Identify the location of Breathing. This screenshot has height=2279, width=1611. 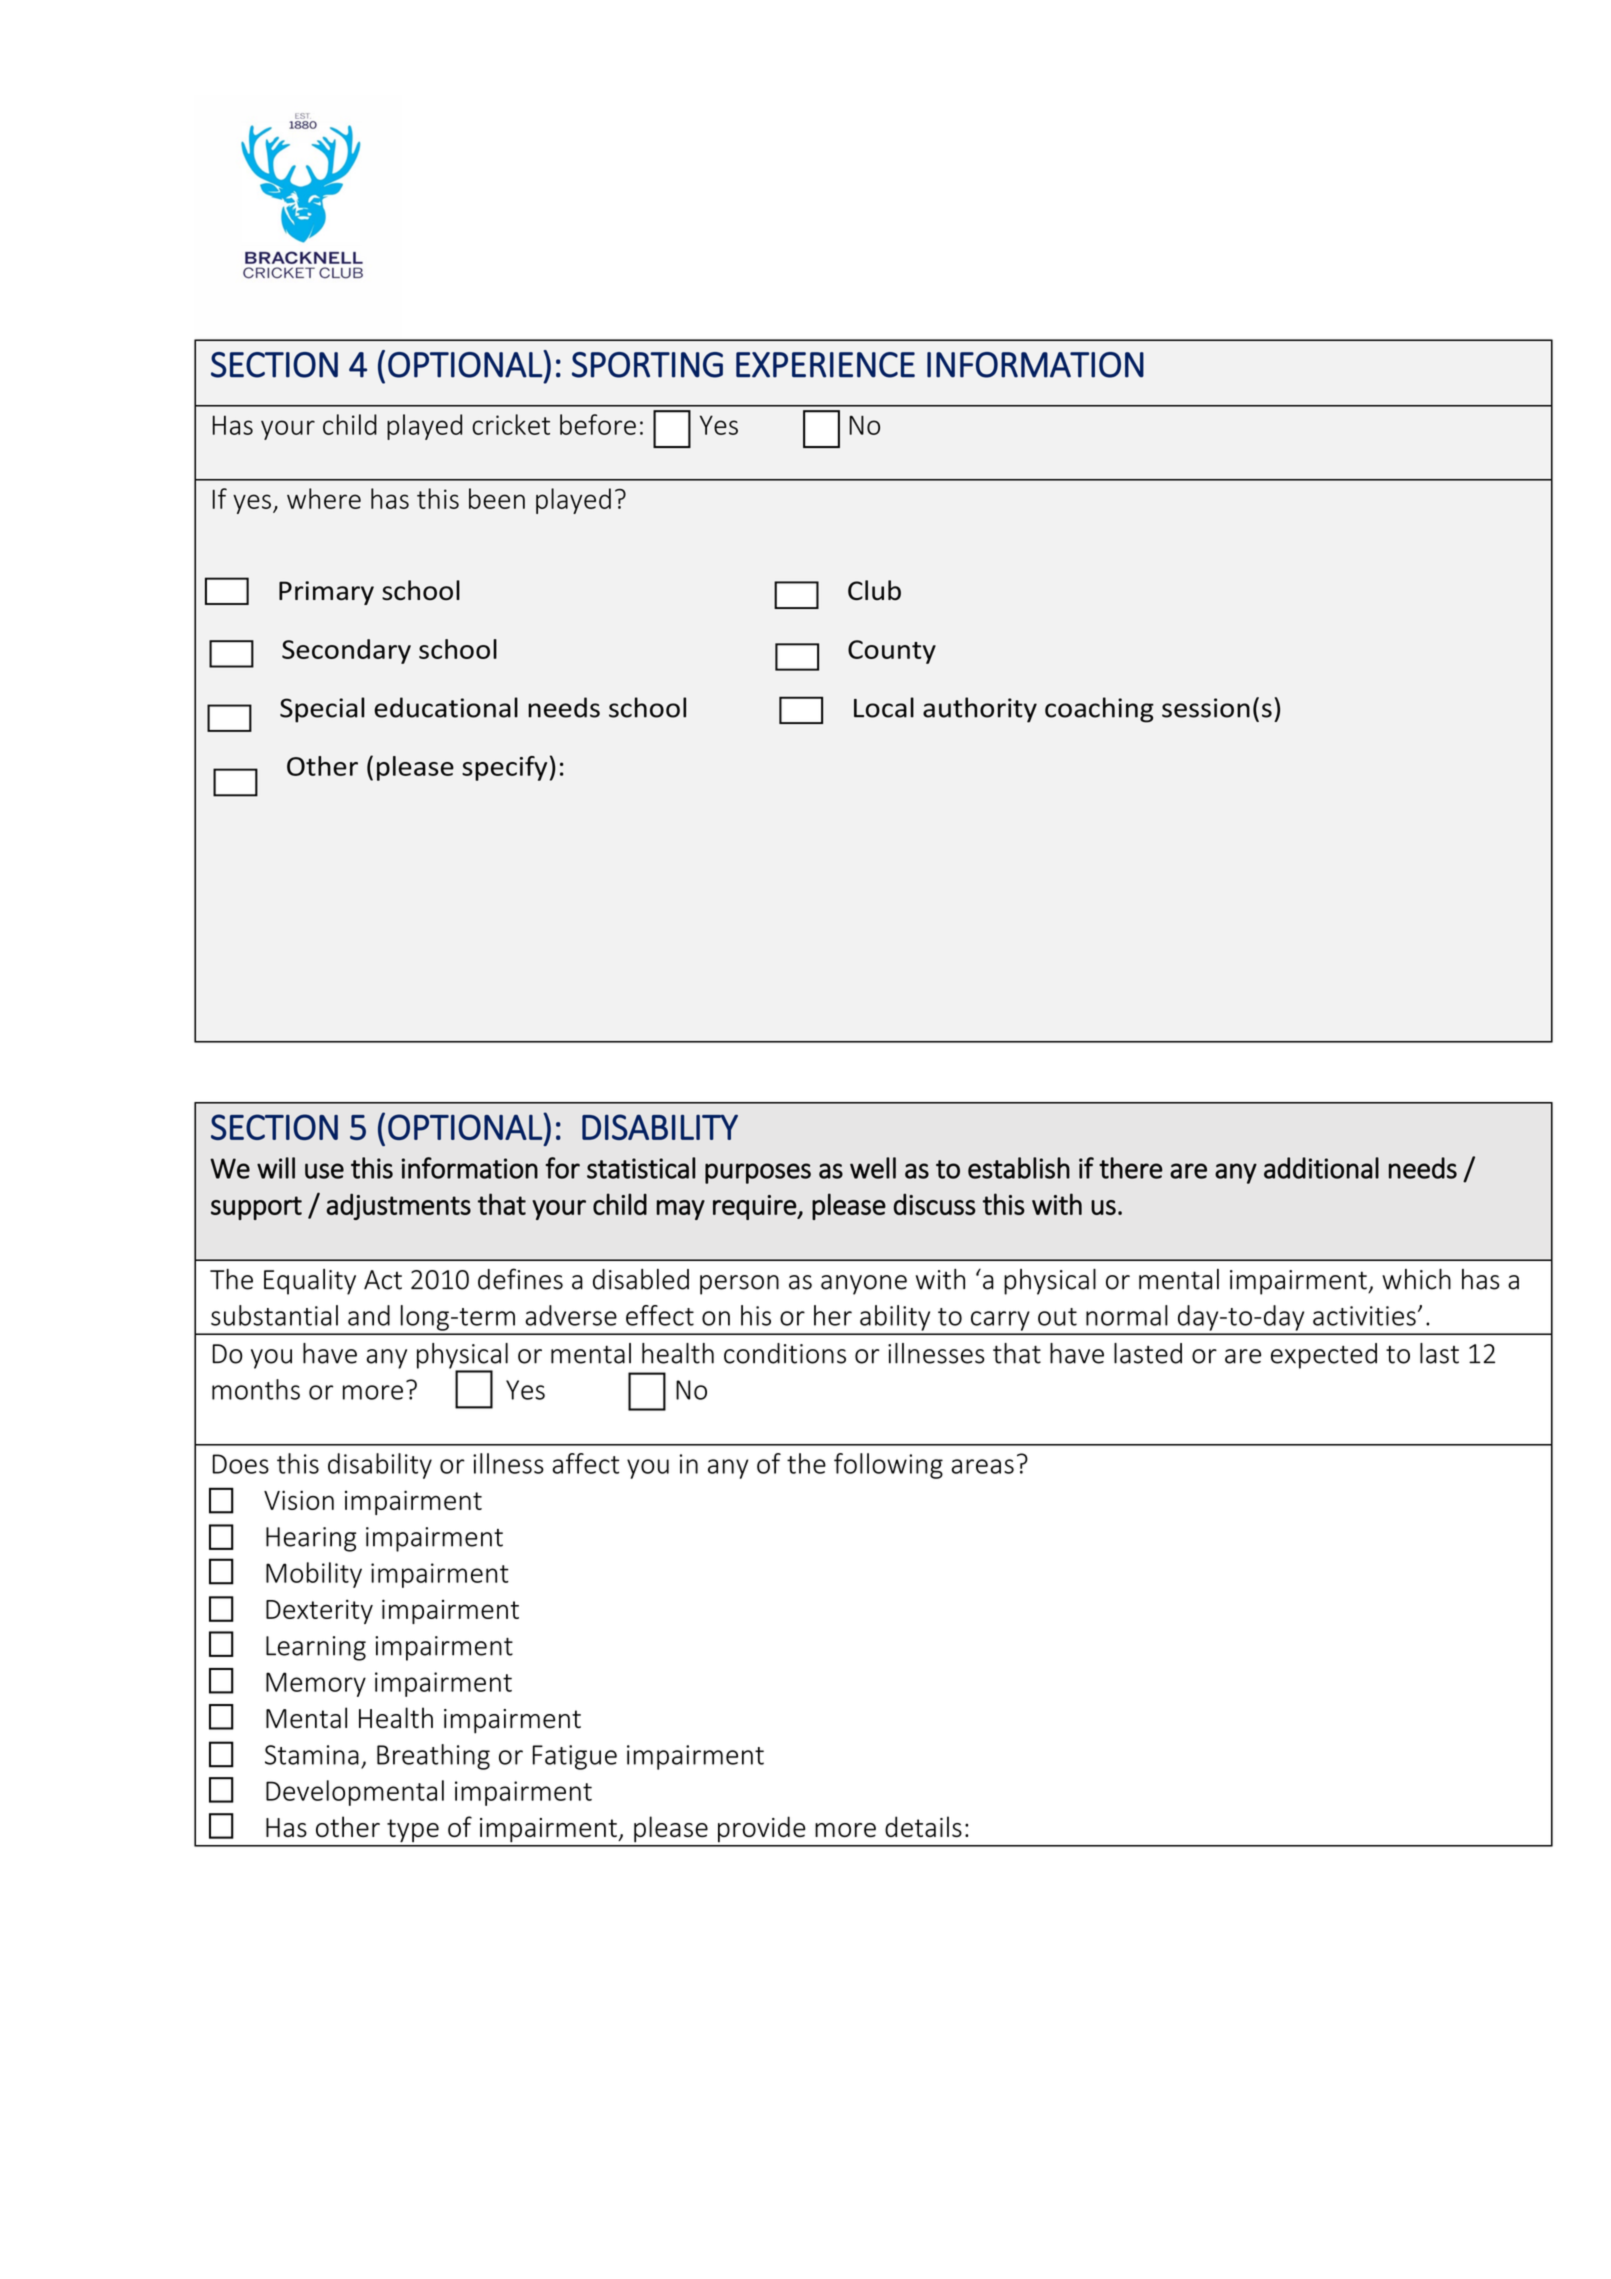
(433, 1757).
